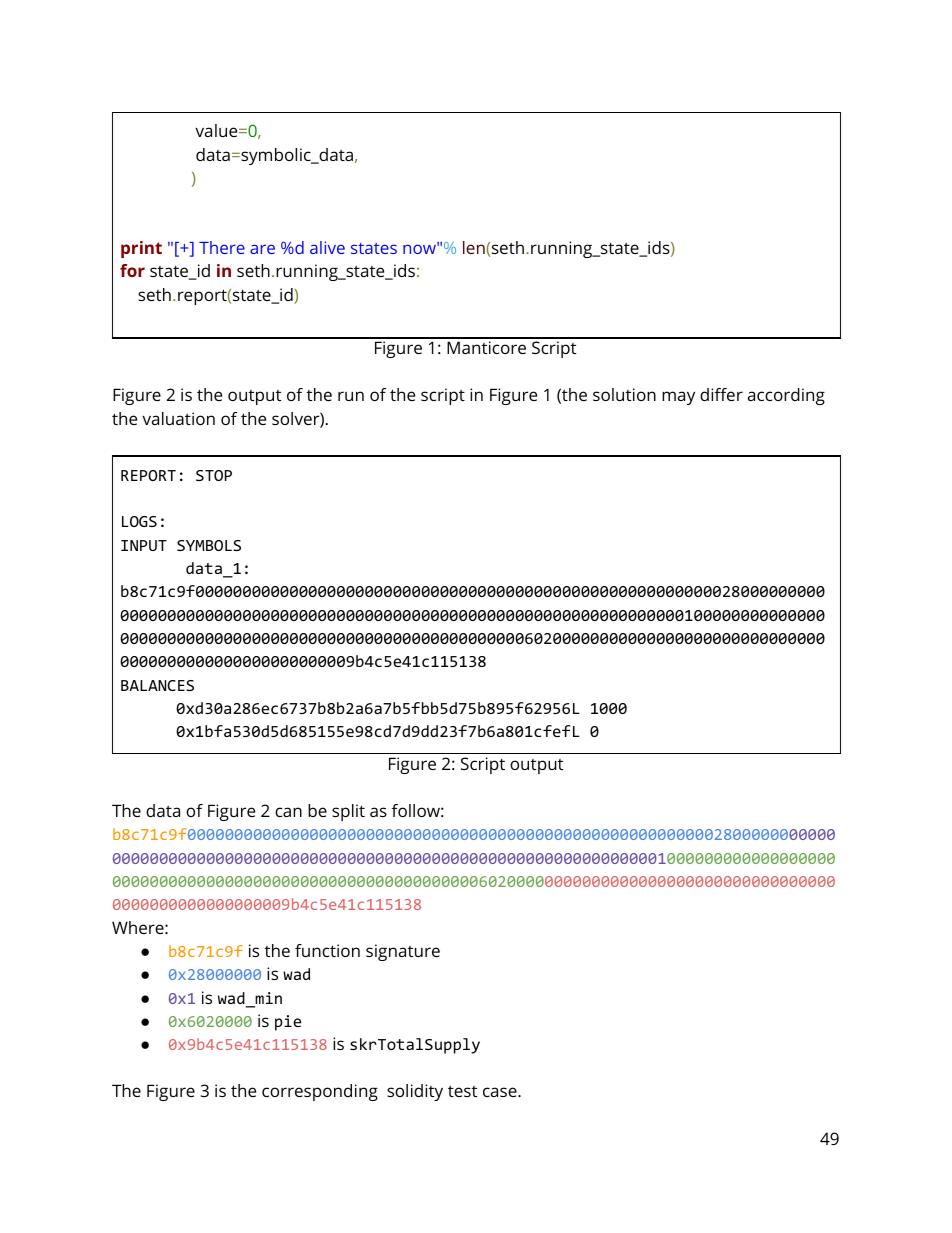 This screenshot has width=952, height=1233. Describe the element at coordinates (288, 1023) in the screenshot. I see `pie` at that location.
